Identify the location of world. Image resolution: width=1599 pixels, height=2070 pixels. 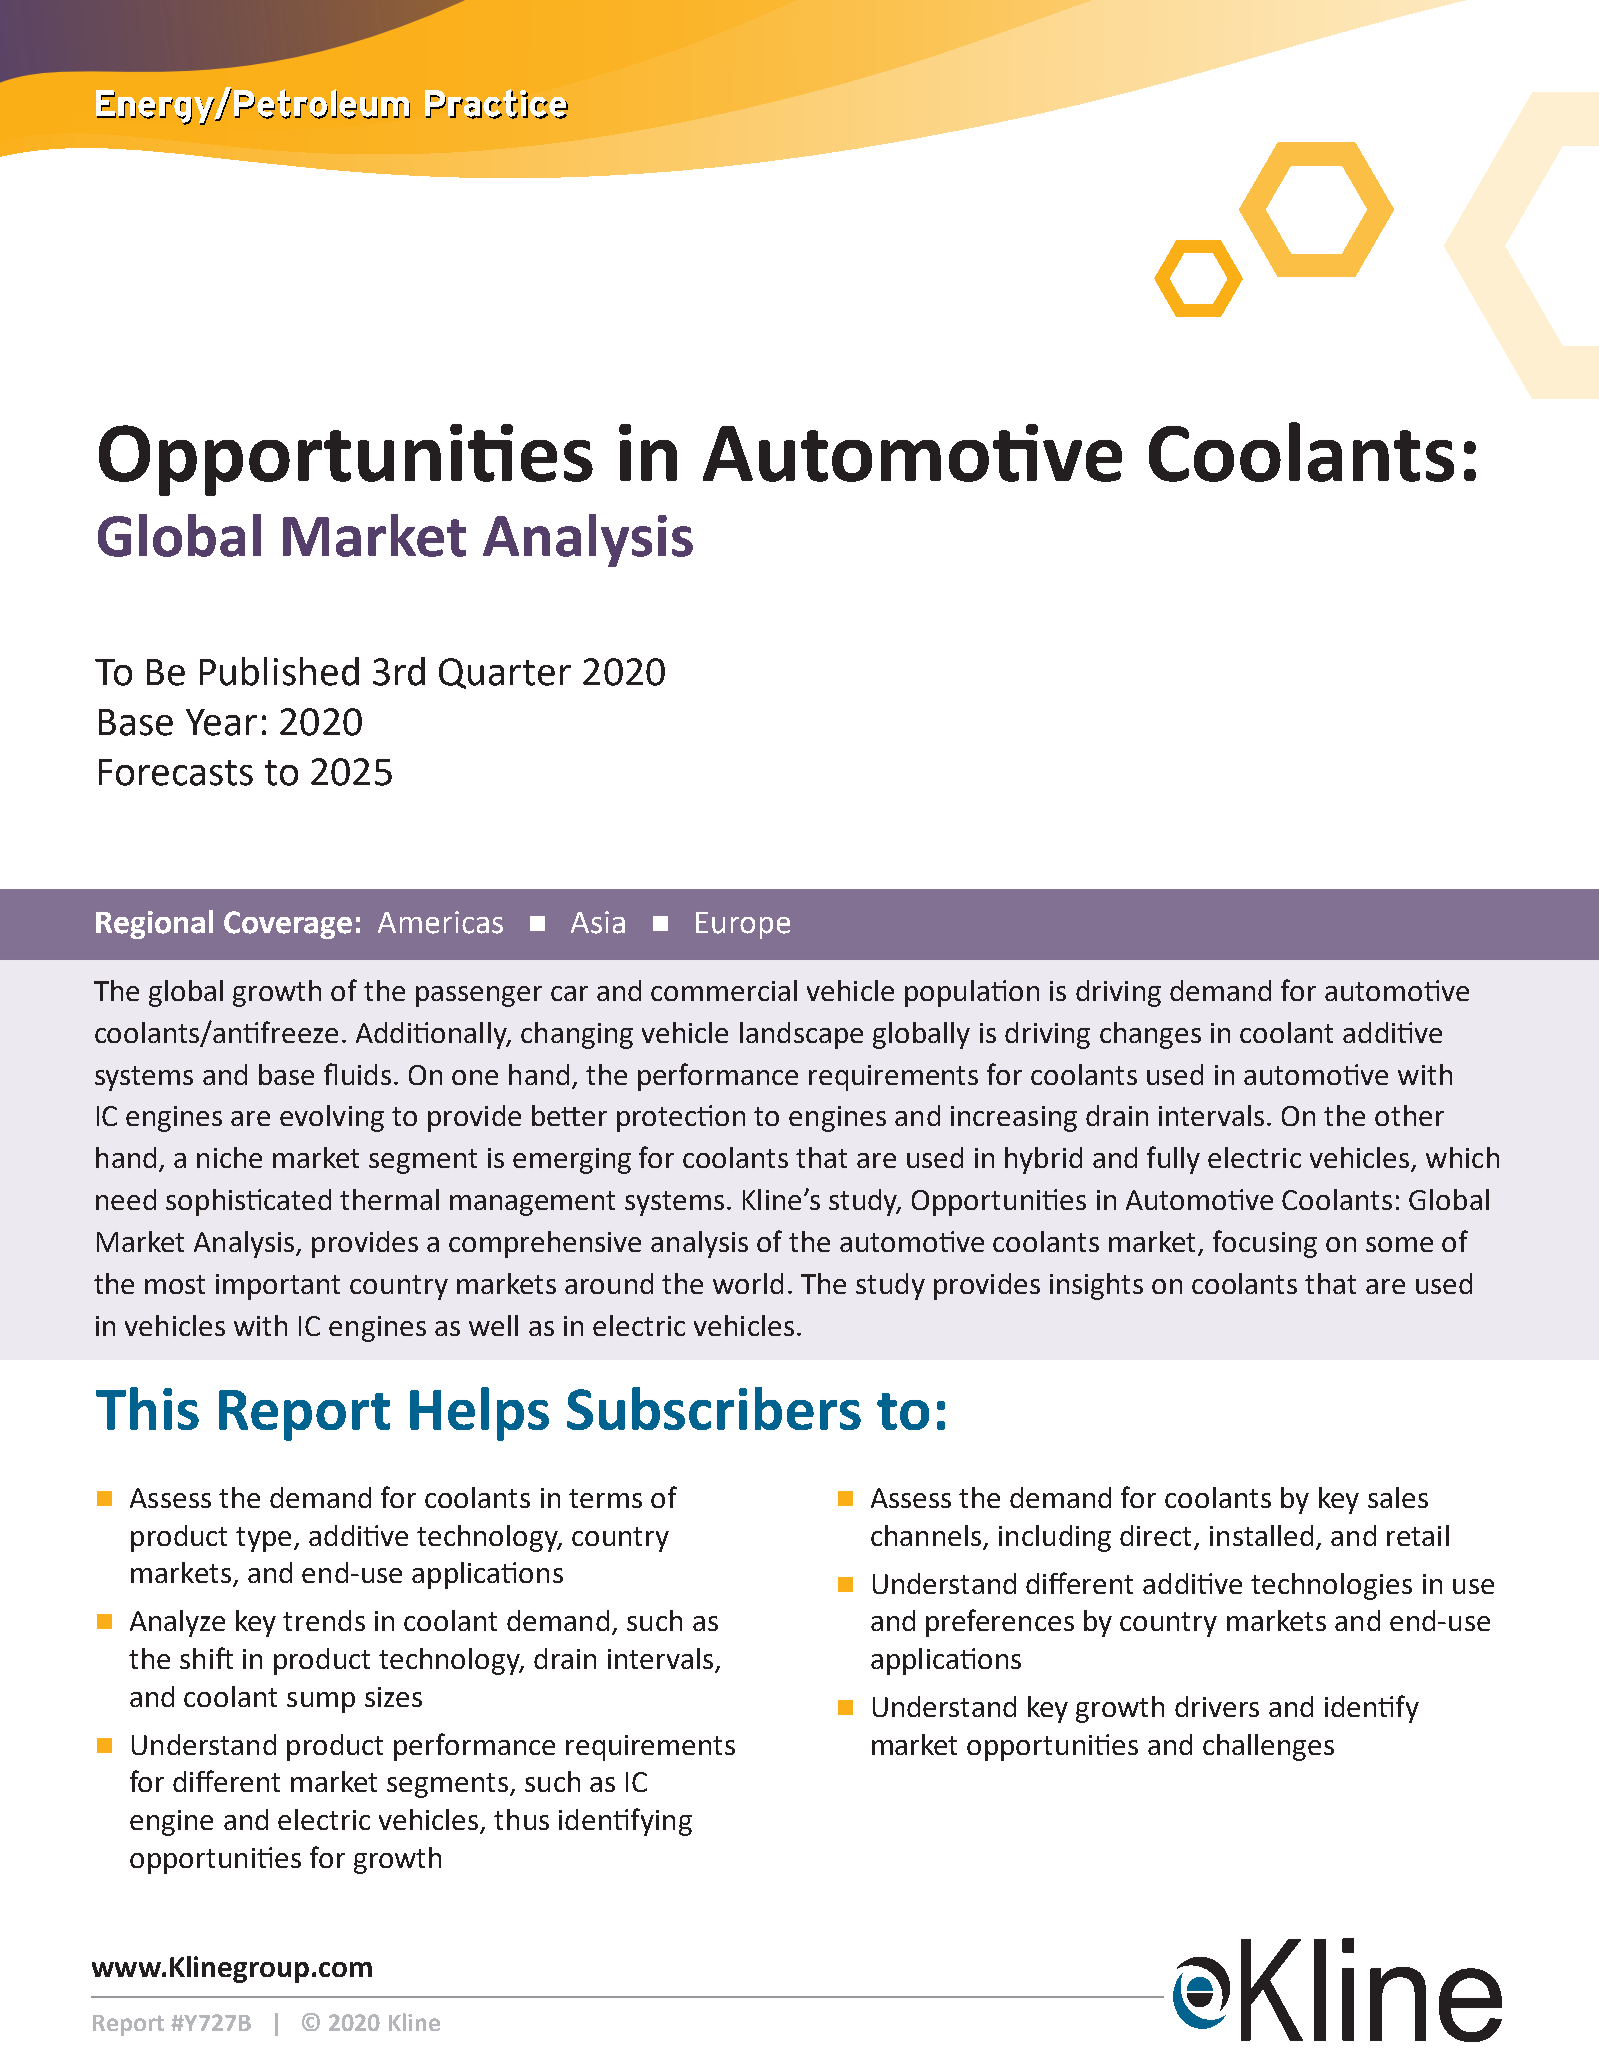
(748, 1283).
